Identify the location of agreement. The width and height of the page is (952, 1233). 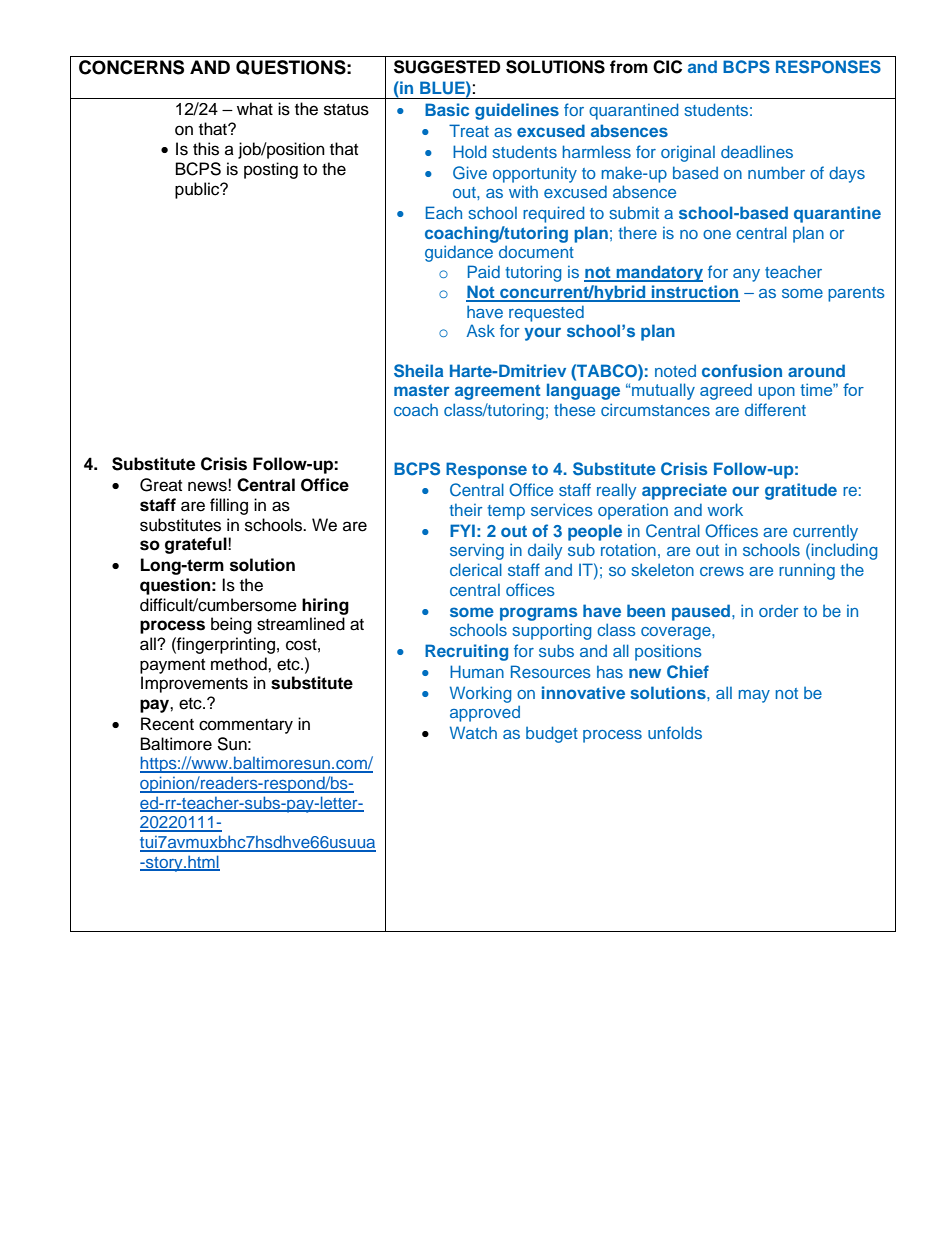
(497, 392).
